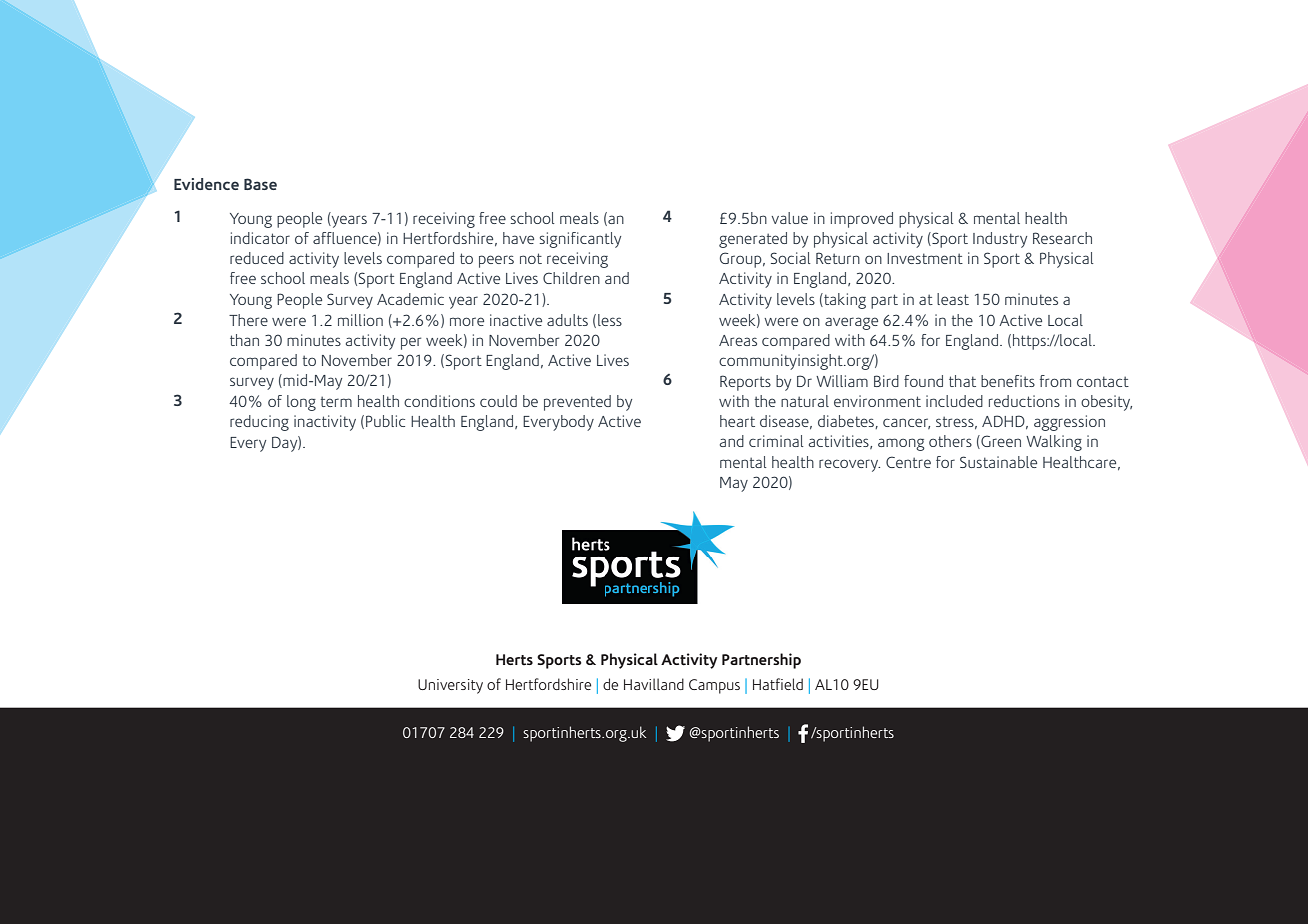  I want to click on heart, so click(737, 421).
